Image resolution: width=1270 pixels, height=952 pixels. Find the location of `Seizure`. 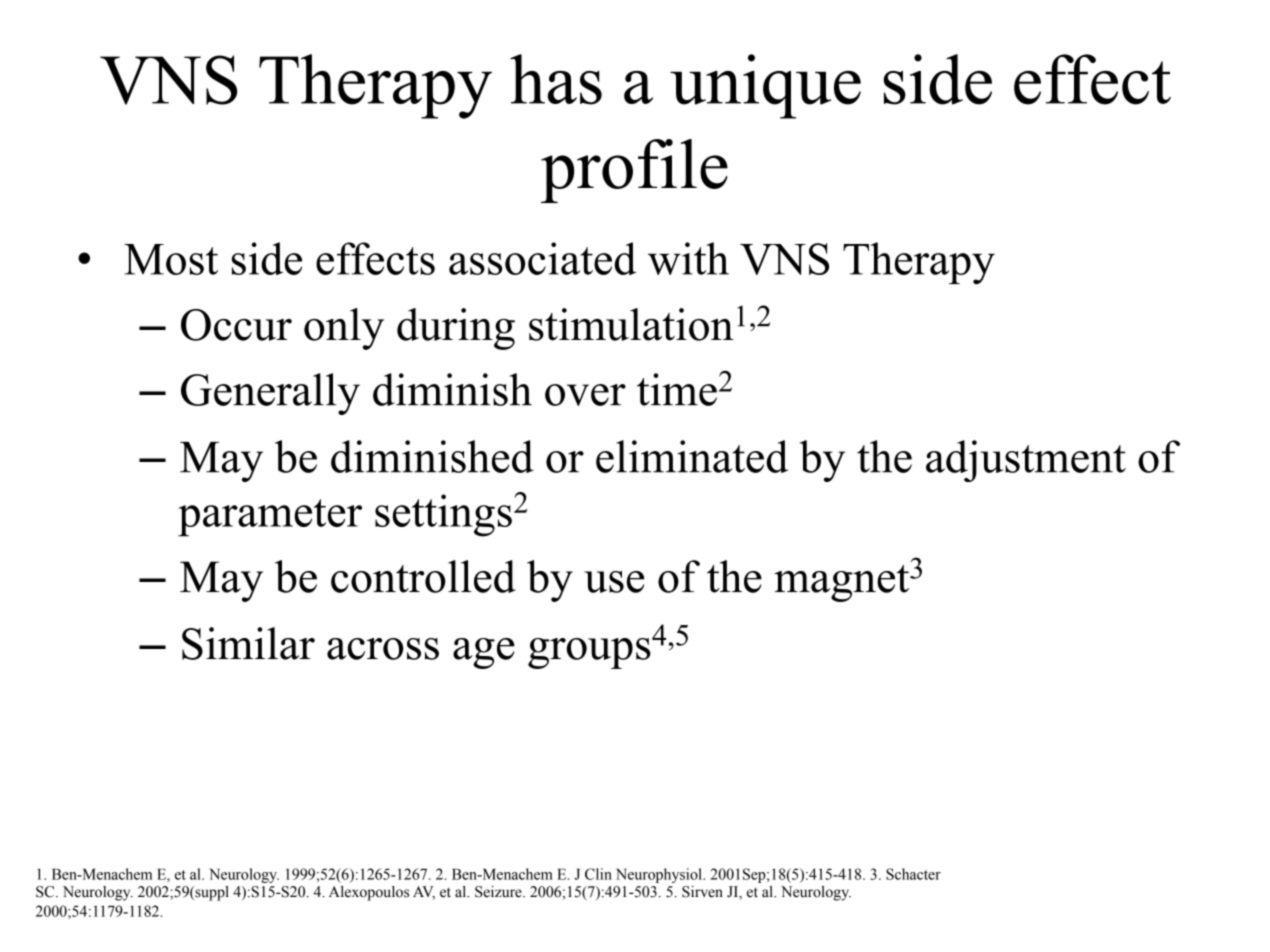

Seizure is located at coordinates (499, 892).
